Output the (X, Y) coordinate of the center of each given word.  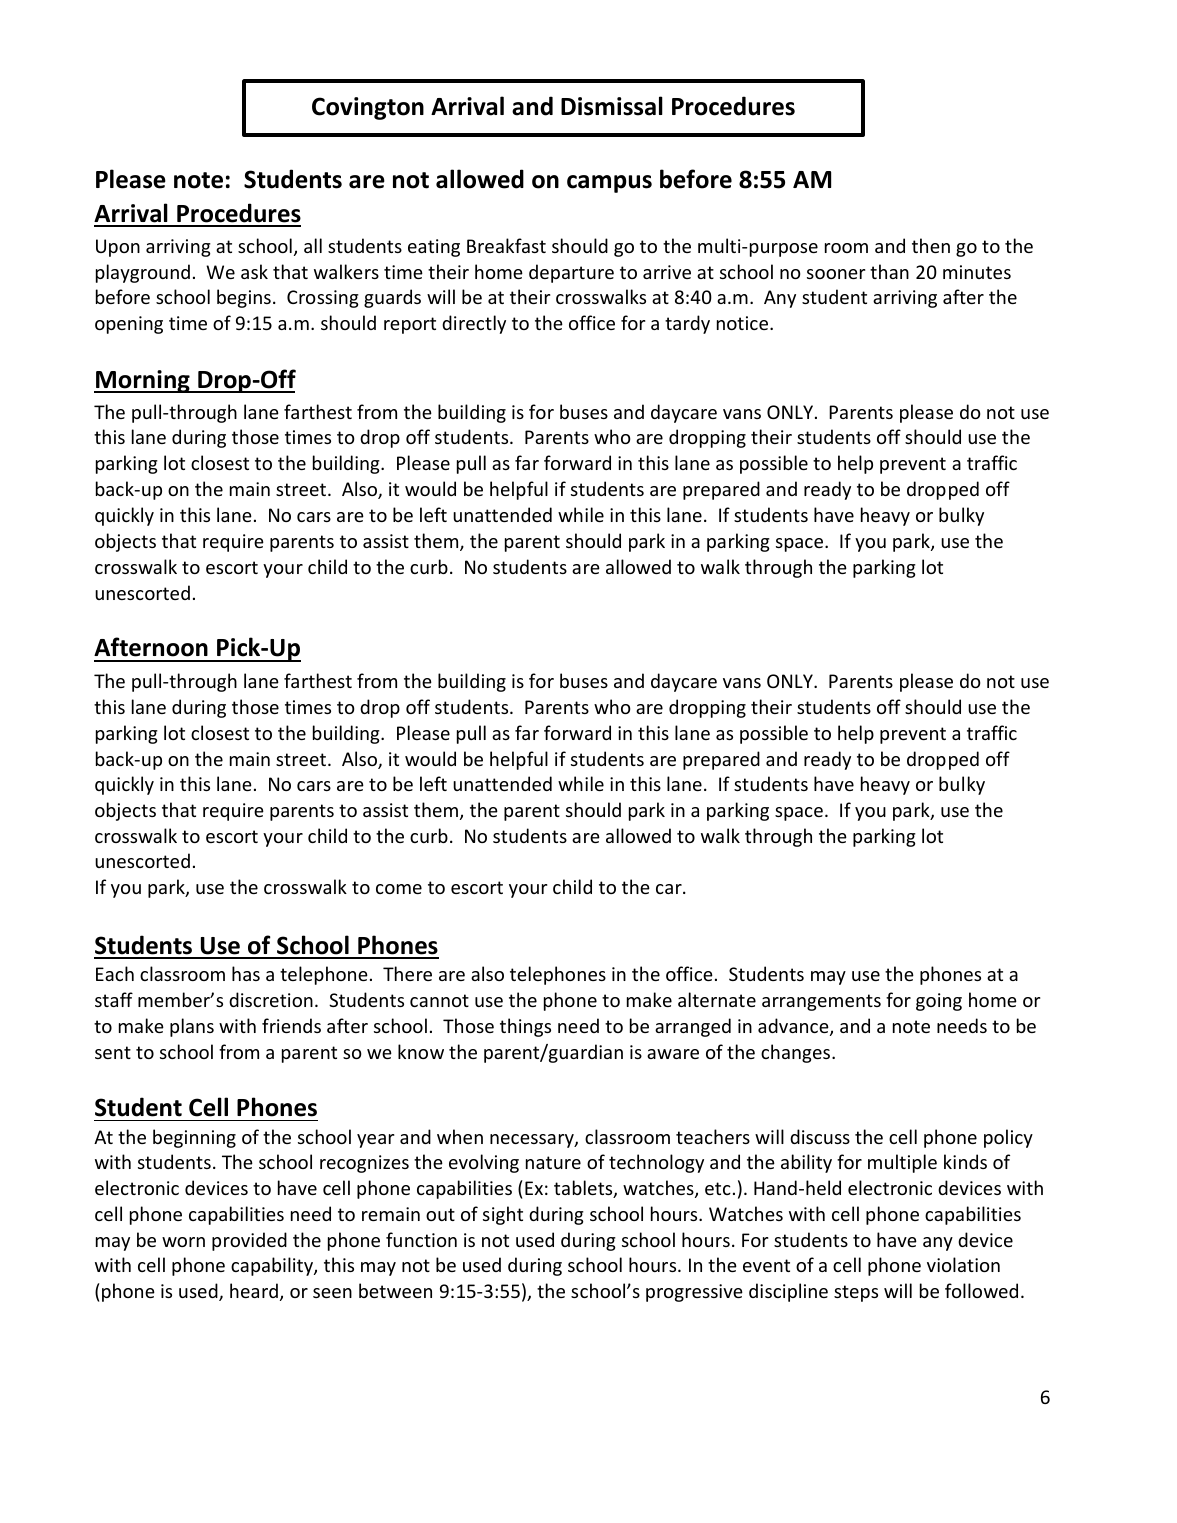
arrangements (821, 1002)
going (939, 1002)
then (931, 245)
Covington (368, 108)
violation (963, 1264)
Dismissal (612, 106)
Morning (143, 381)
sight (503, 1215)
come (399, 889)
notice (742, 323)
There (407, 973)
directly (474, 324)
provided (249, 1241)
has (246, 973)
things (525, 1027)
